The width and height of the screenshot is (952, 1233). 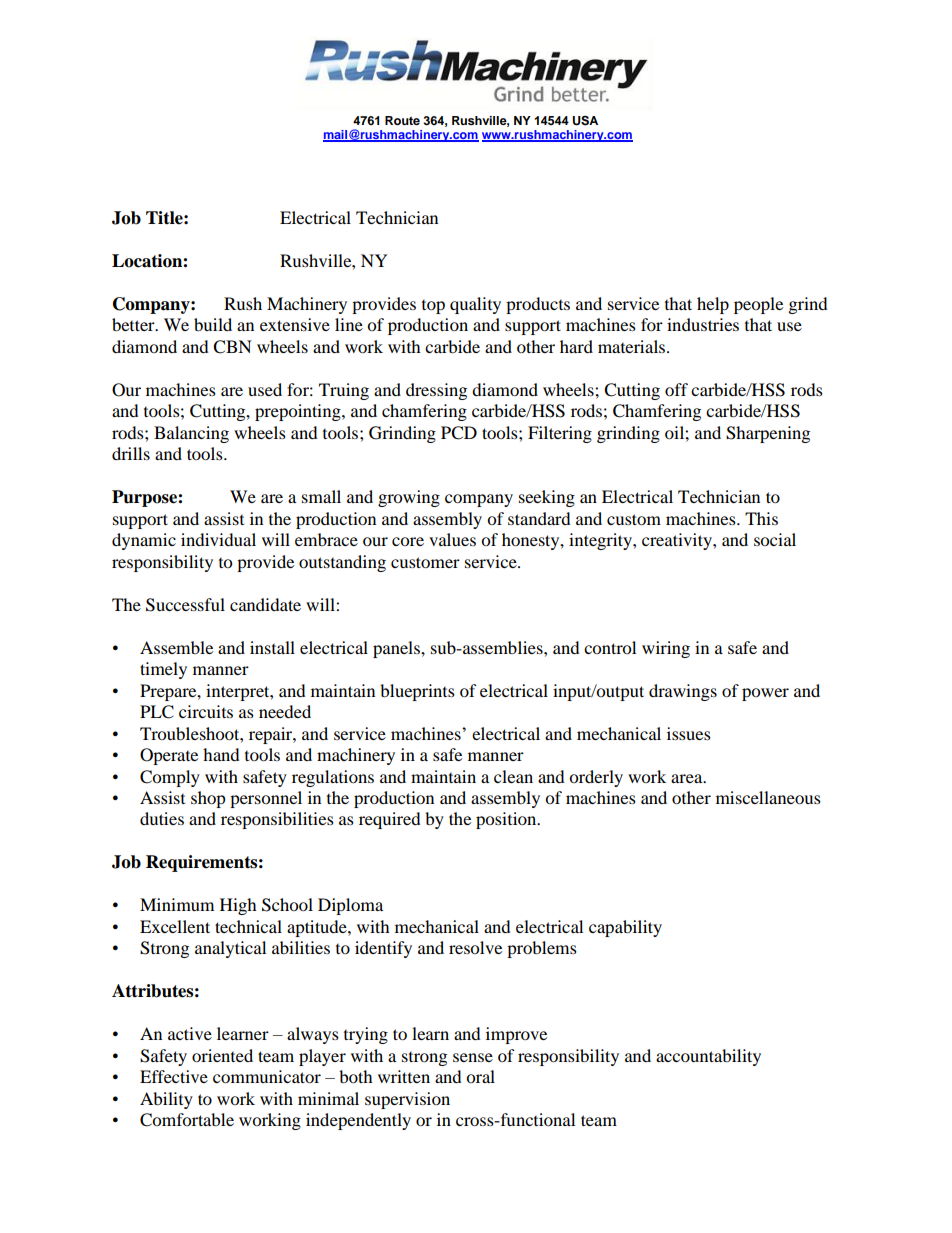 What do you see at coordinates (480, 1076) in the screenshot?
I see `oral` at bounding box center [480, 1076].
